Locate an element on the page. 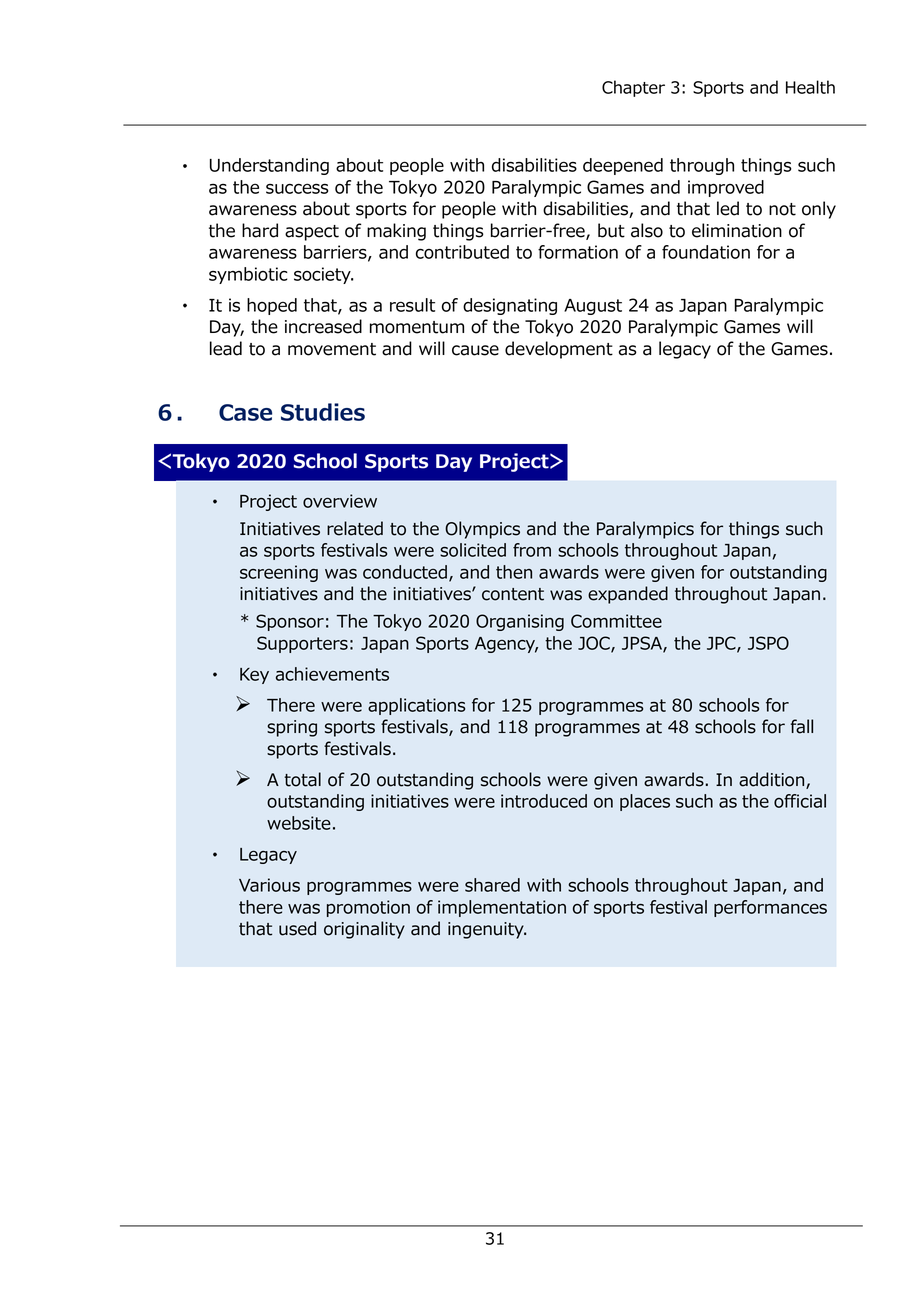 The width and height of the page is (924, 1308). fall is located at coordinates (802, 726).
